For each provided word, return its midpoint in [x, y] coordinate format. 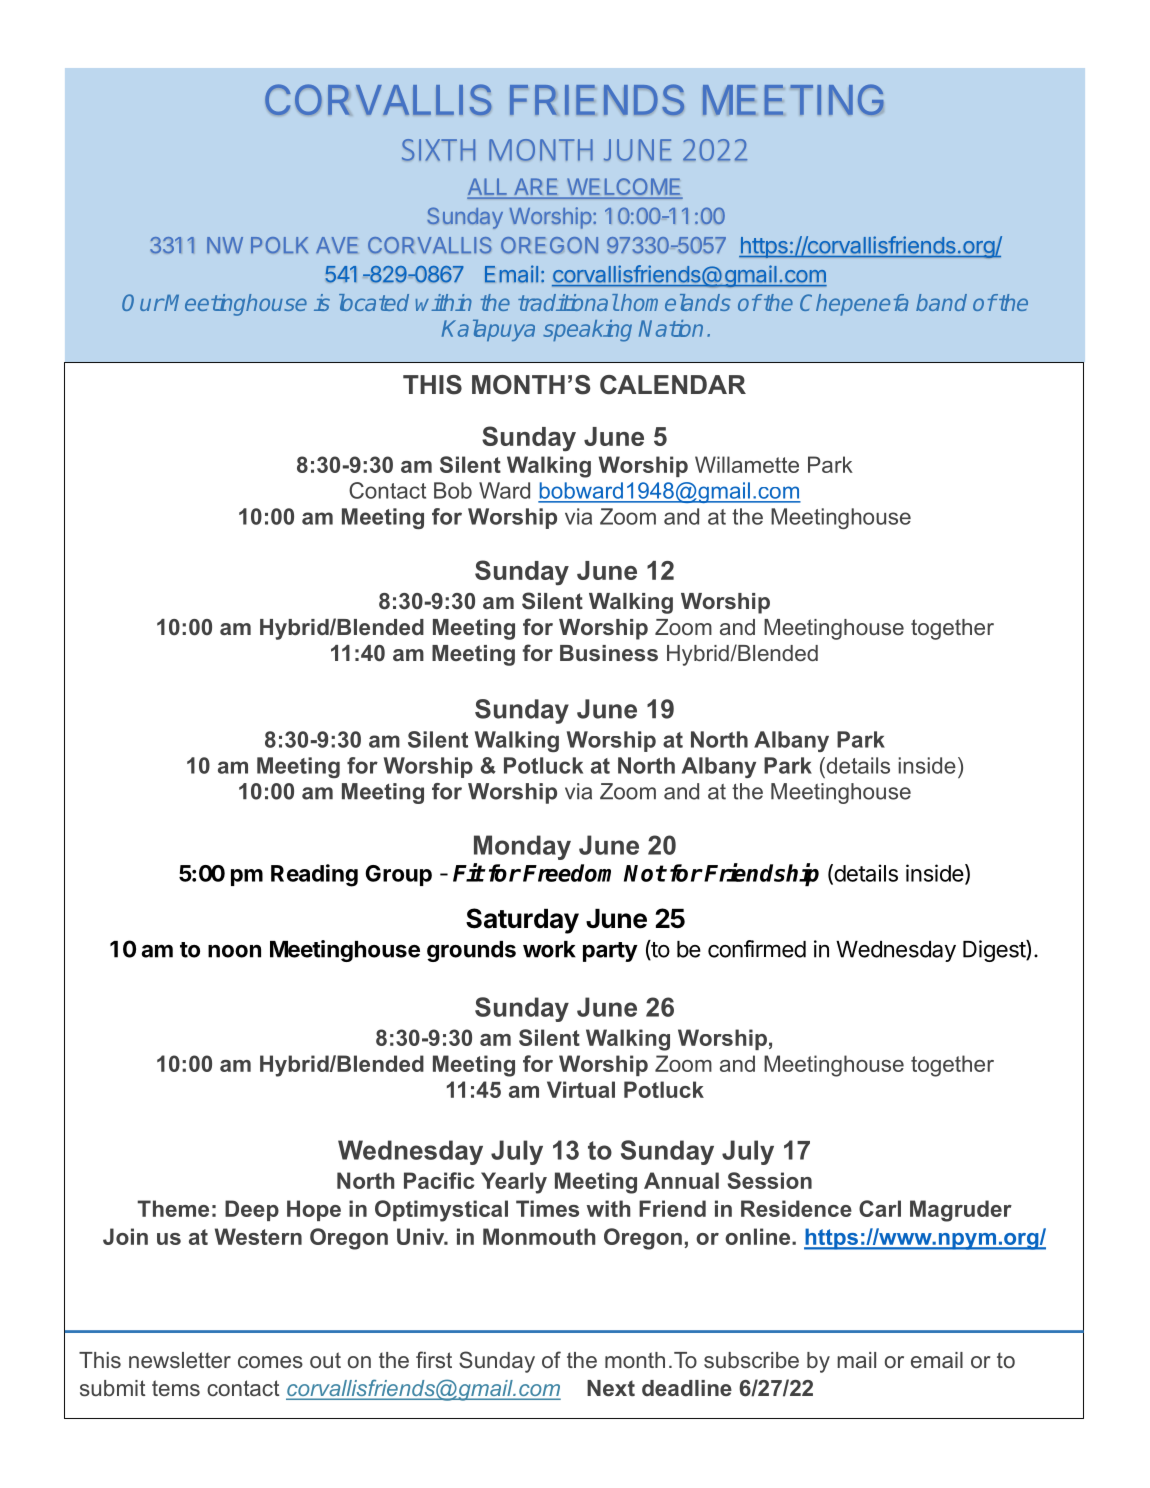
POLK [279, 245]
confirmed [757, 949]
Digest [995, 951]
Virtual [581, 1089]
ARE [536, 186]
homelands [676, 302]
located [374, 302]
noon [234, 951]
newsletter [180, 1360]
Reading [314, 875]
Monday [522, 847]
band [941, 302]
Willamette [747, 464]
